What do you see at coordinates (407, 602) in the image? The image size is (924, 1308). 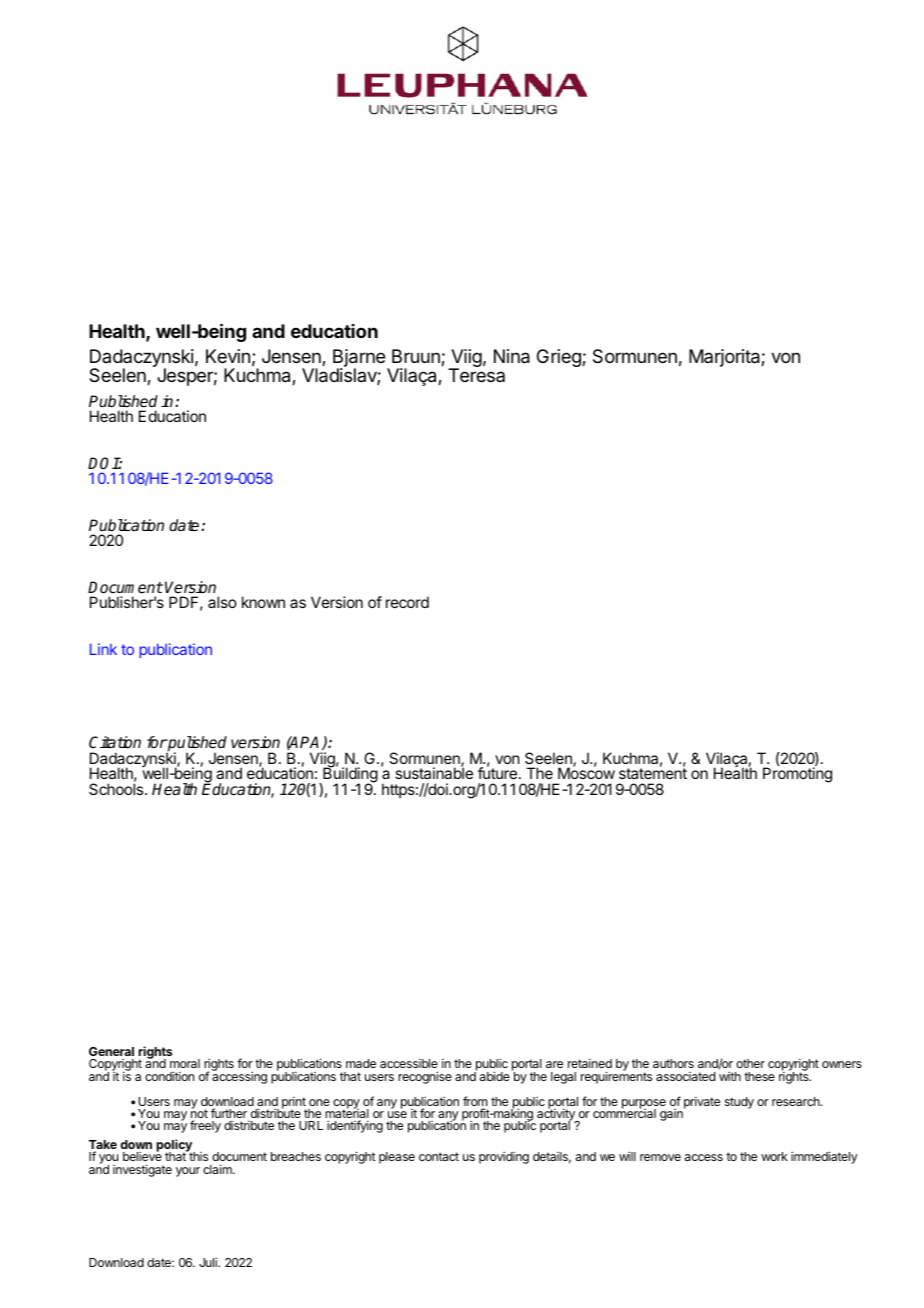 I see `record` at bounding box center [407, 602].
